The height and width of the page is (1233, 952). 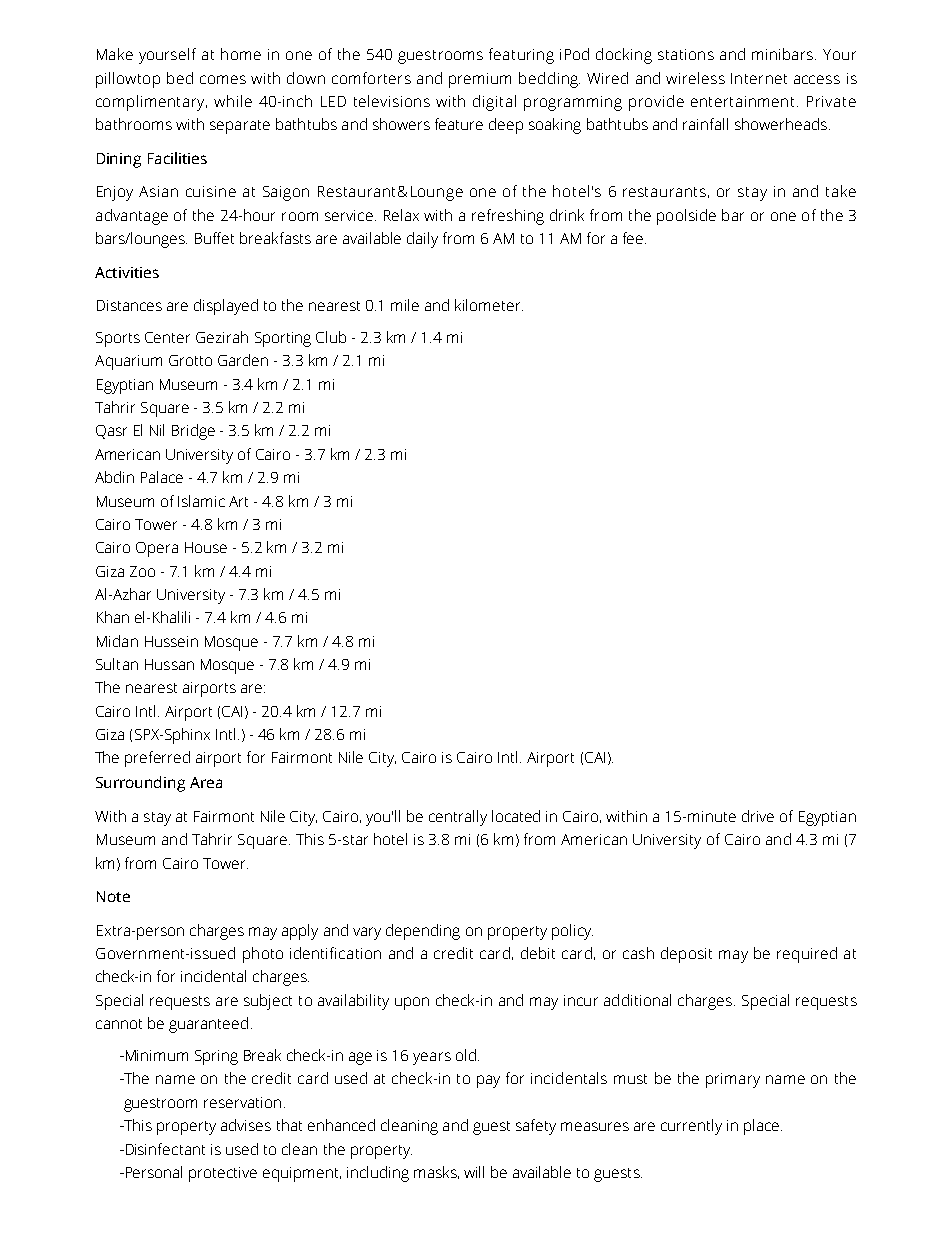 I want to click on comes, so click(x=223, y=79).
